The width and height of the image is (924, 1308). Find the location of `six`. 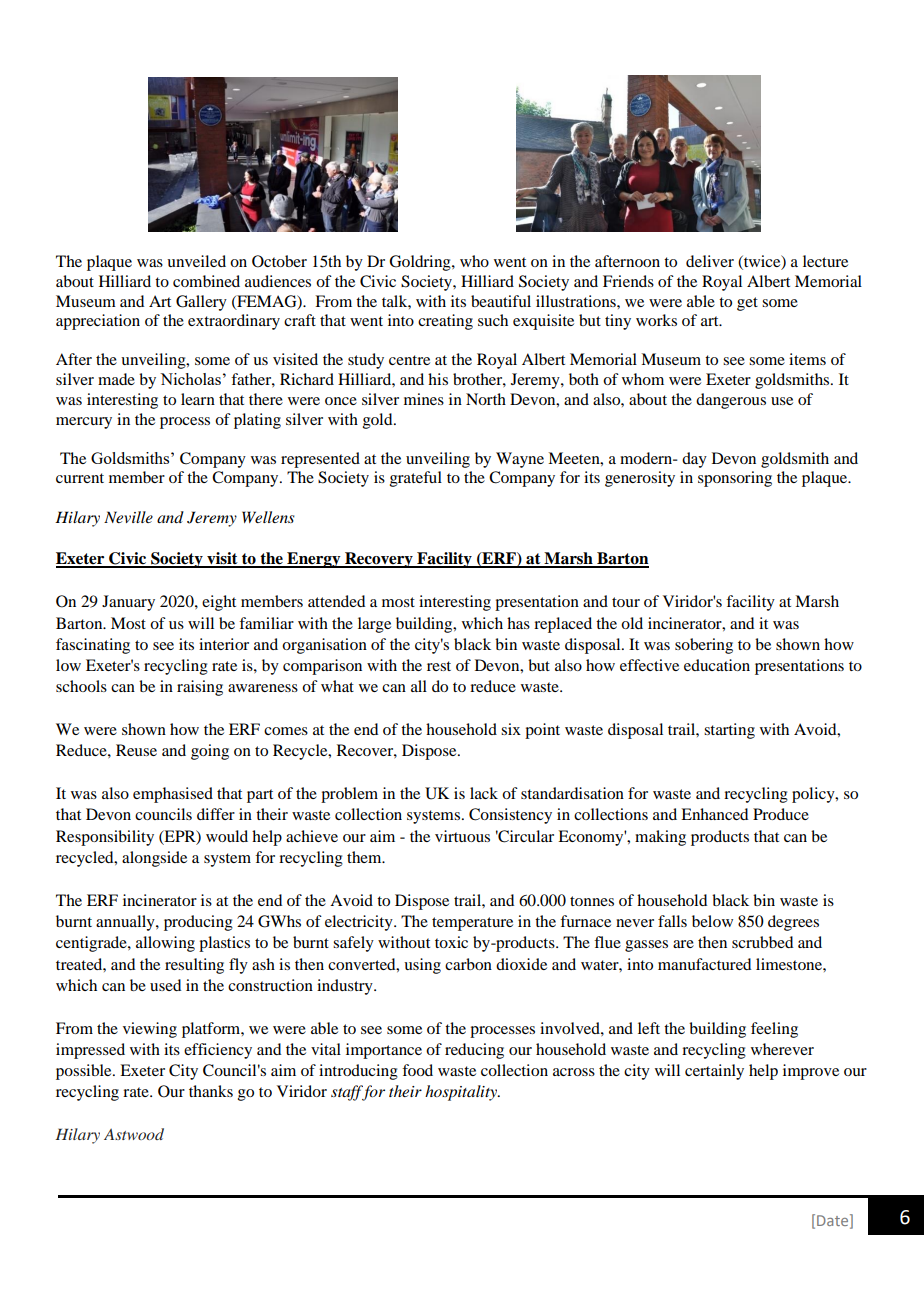

six is located at coordinates (511, 729).
